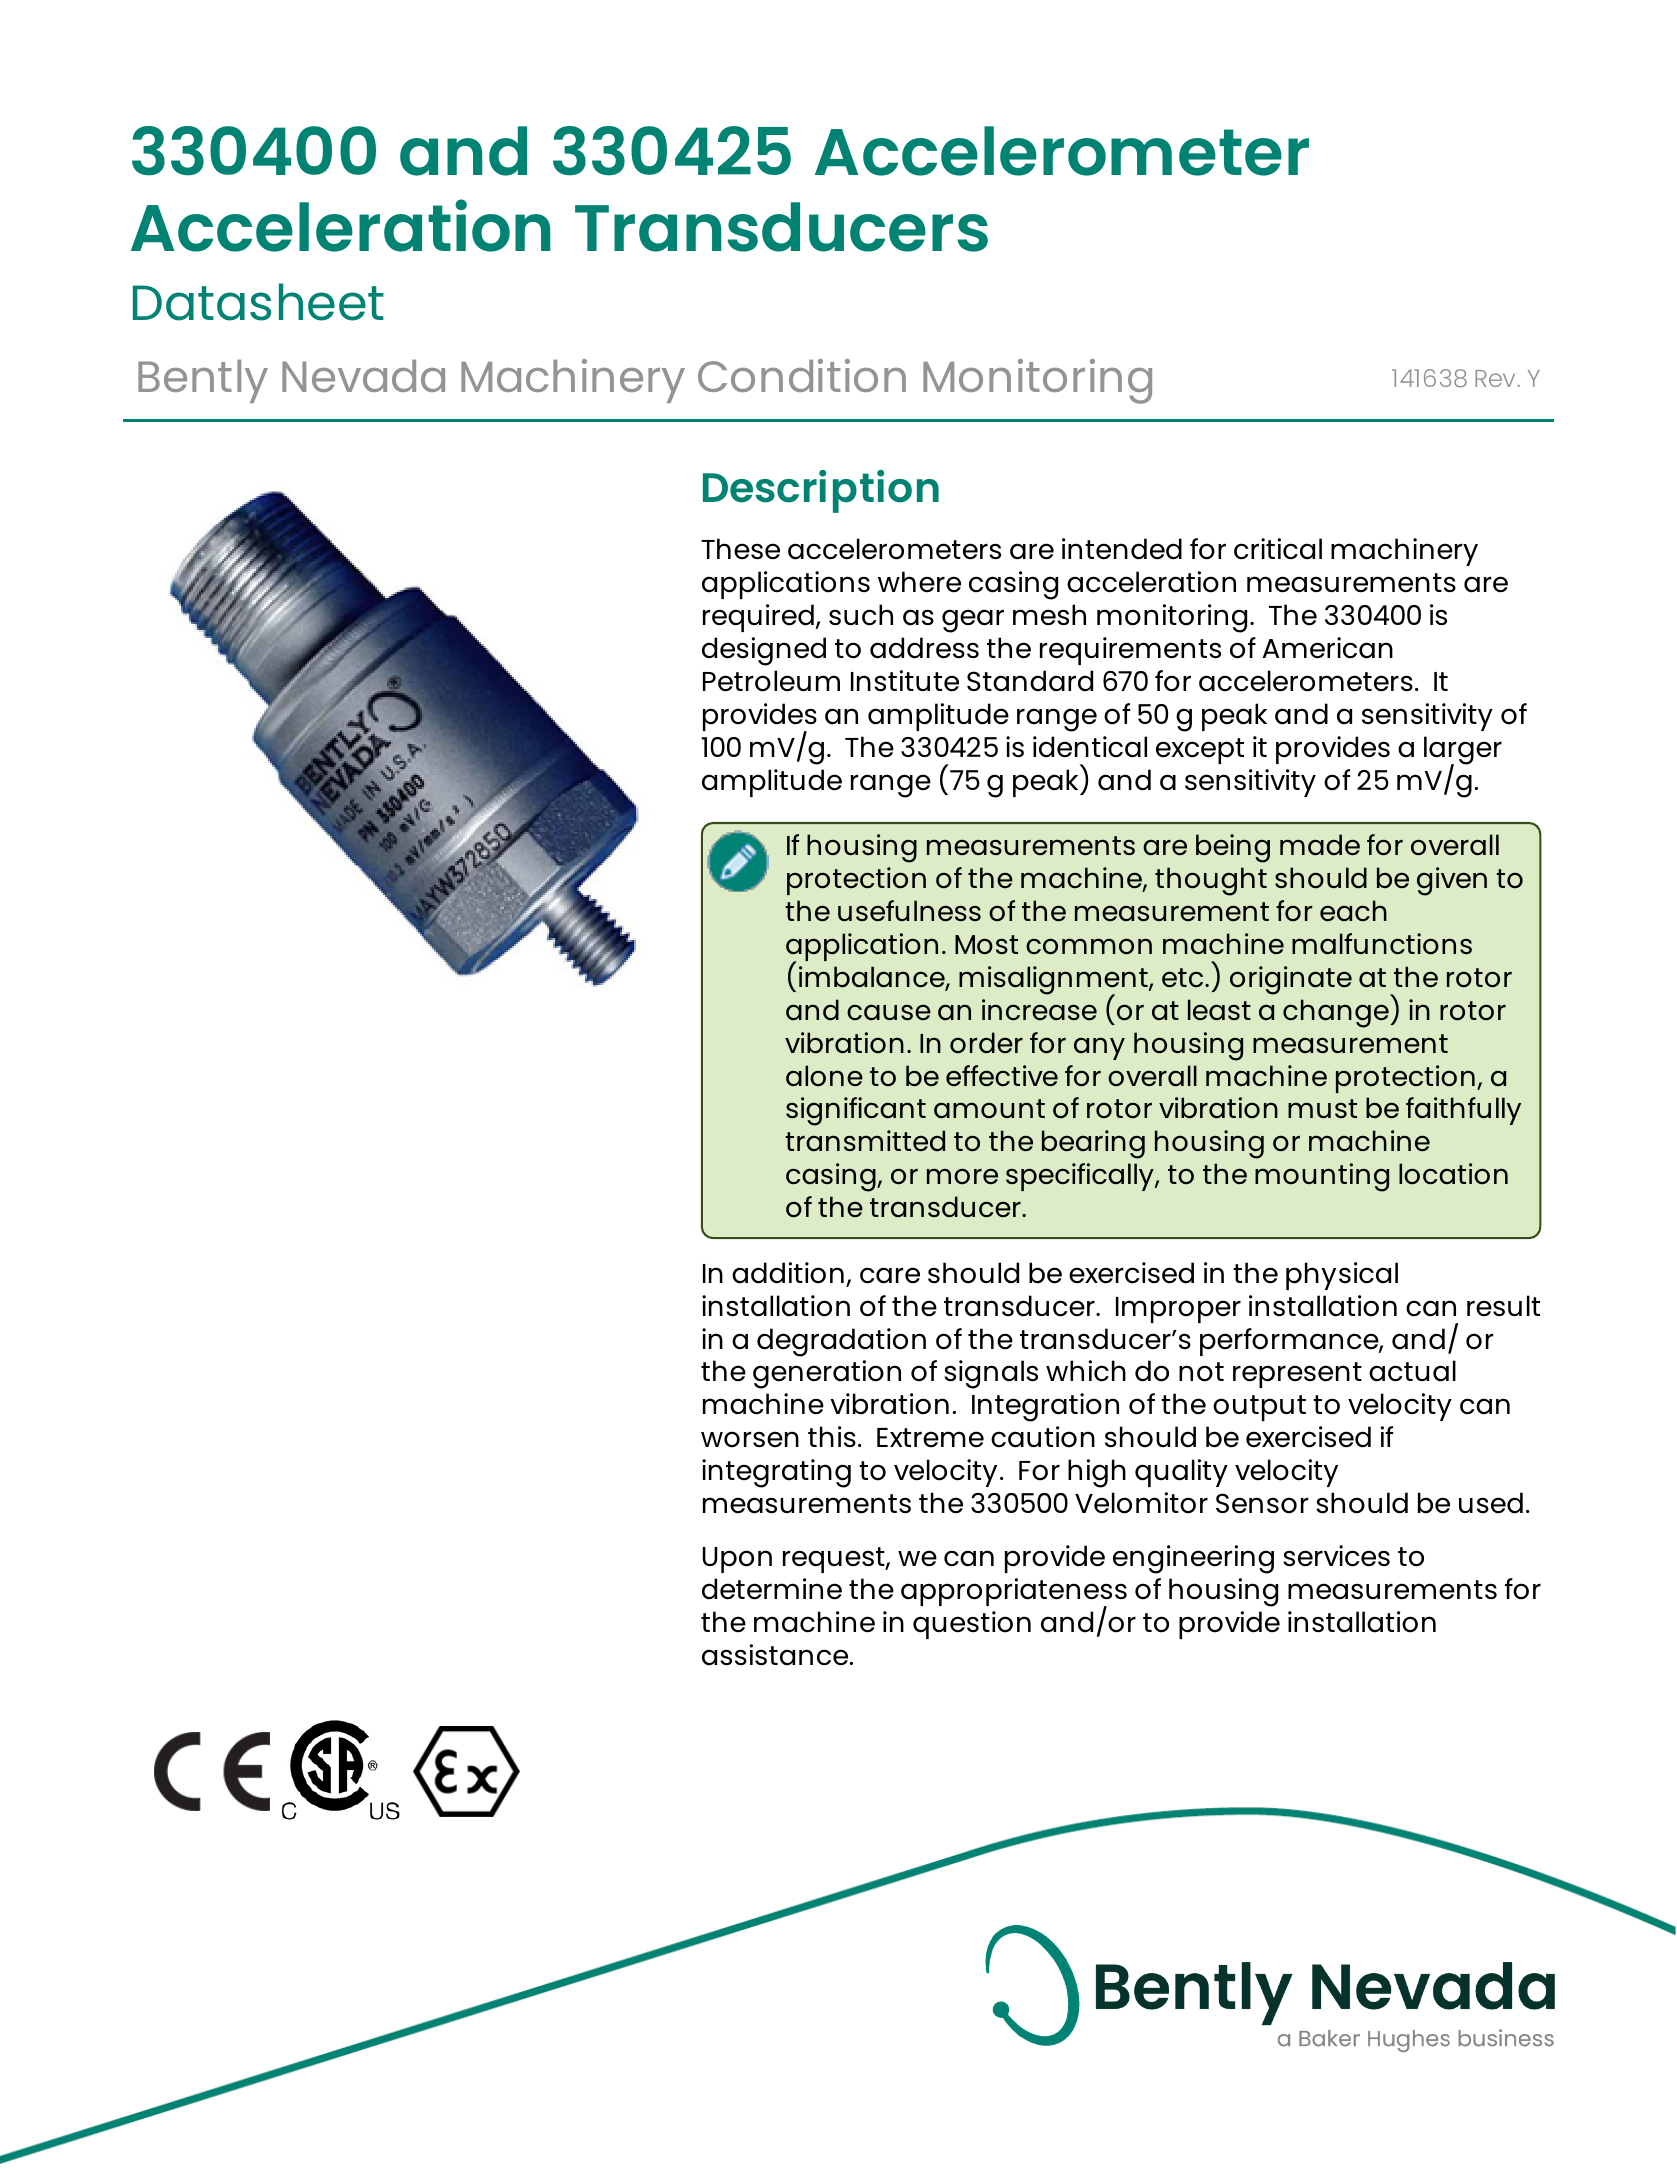 The width and height of the screenshot is (1677, 2170). Describe the element at coordinates (363, 376) in the screenshot. I see `Nevada` at that location.
